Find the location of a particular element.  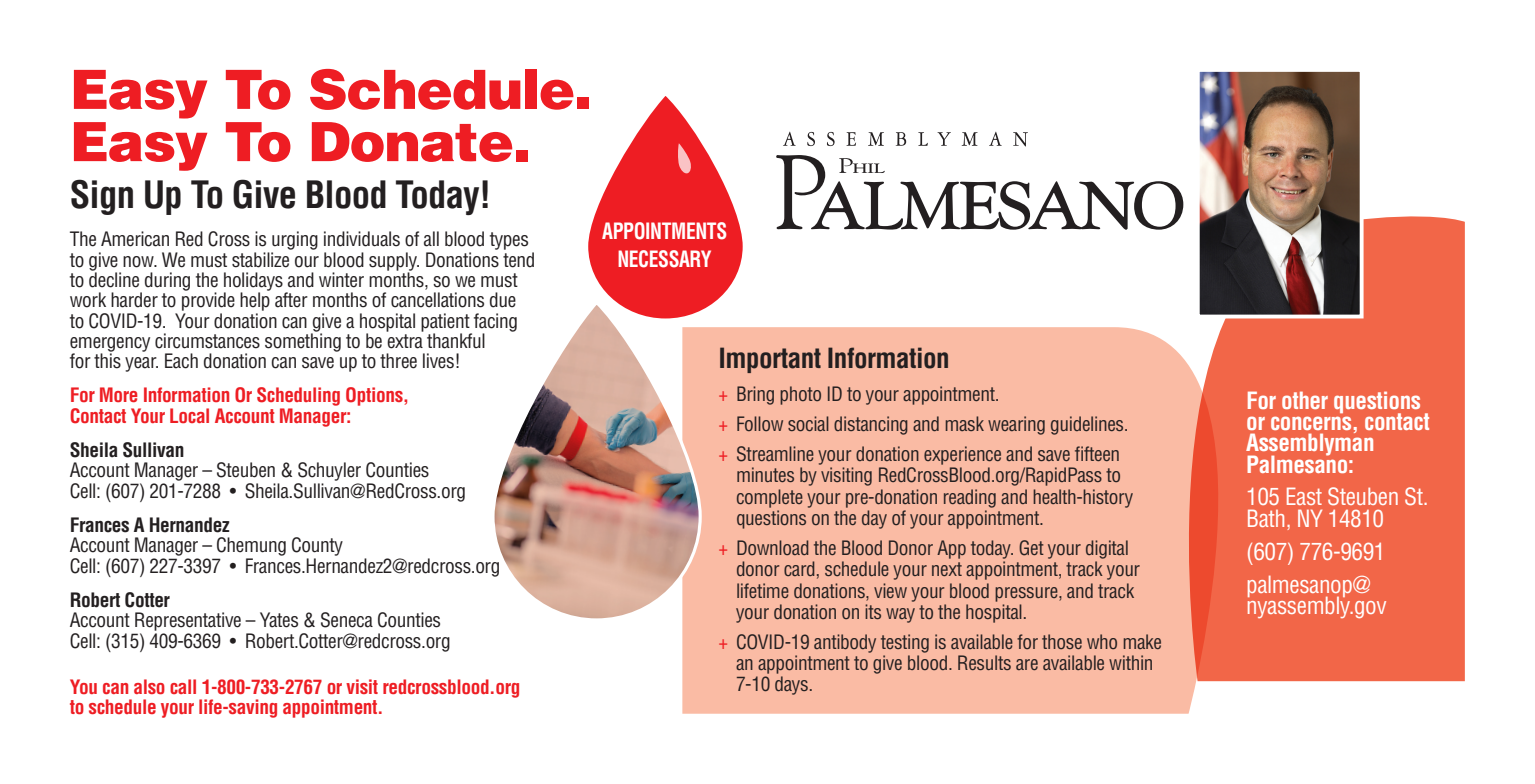

circumstances is located at coordinates (207, 341).
